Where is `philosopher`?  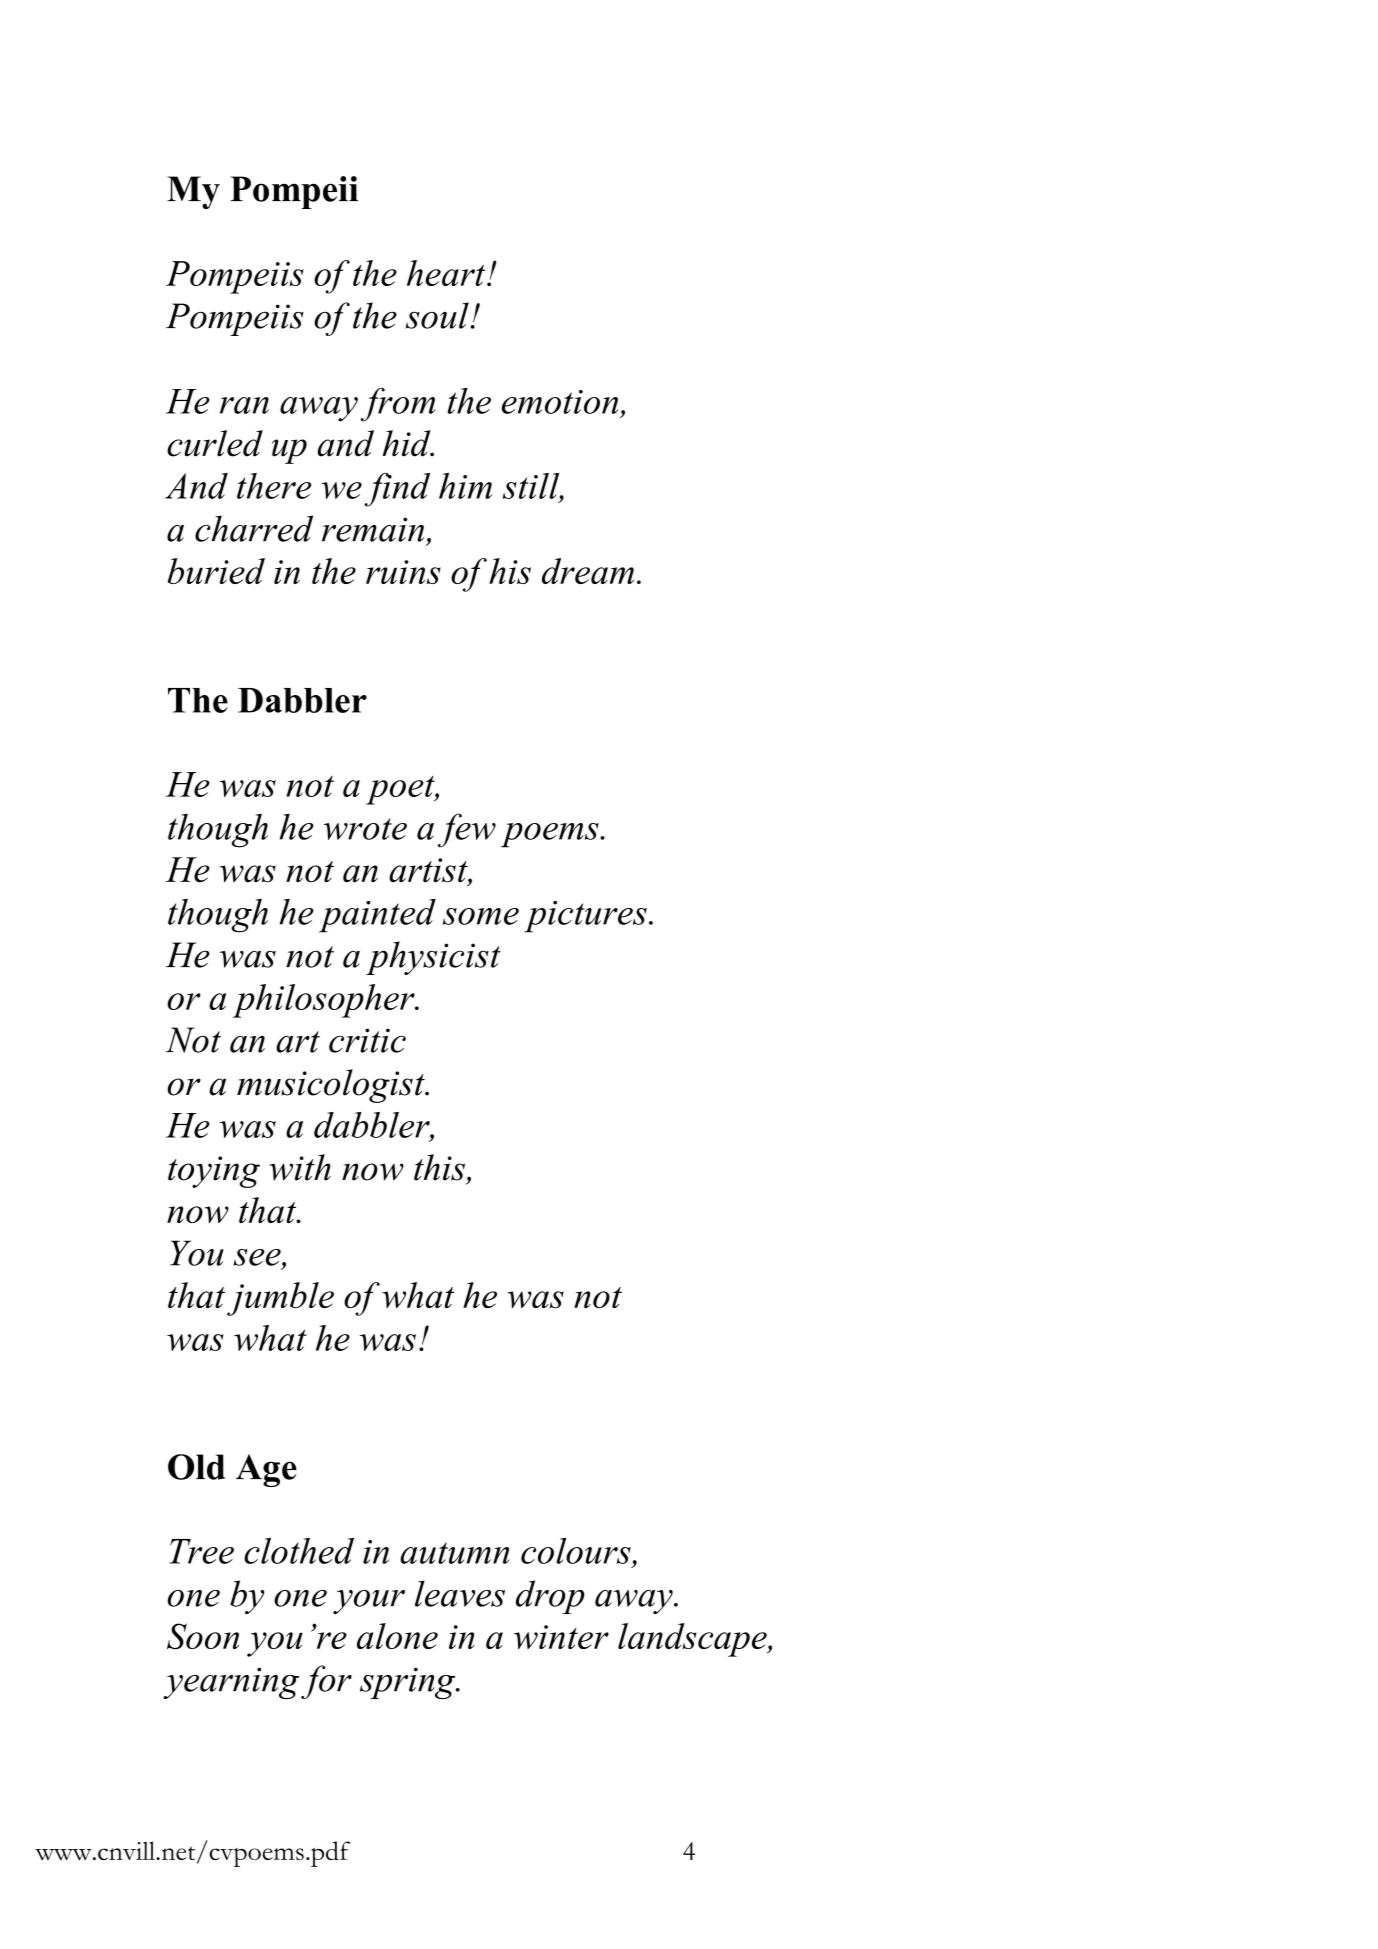
philosopher is located at coordinates (325, 1001).
